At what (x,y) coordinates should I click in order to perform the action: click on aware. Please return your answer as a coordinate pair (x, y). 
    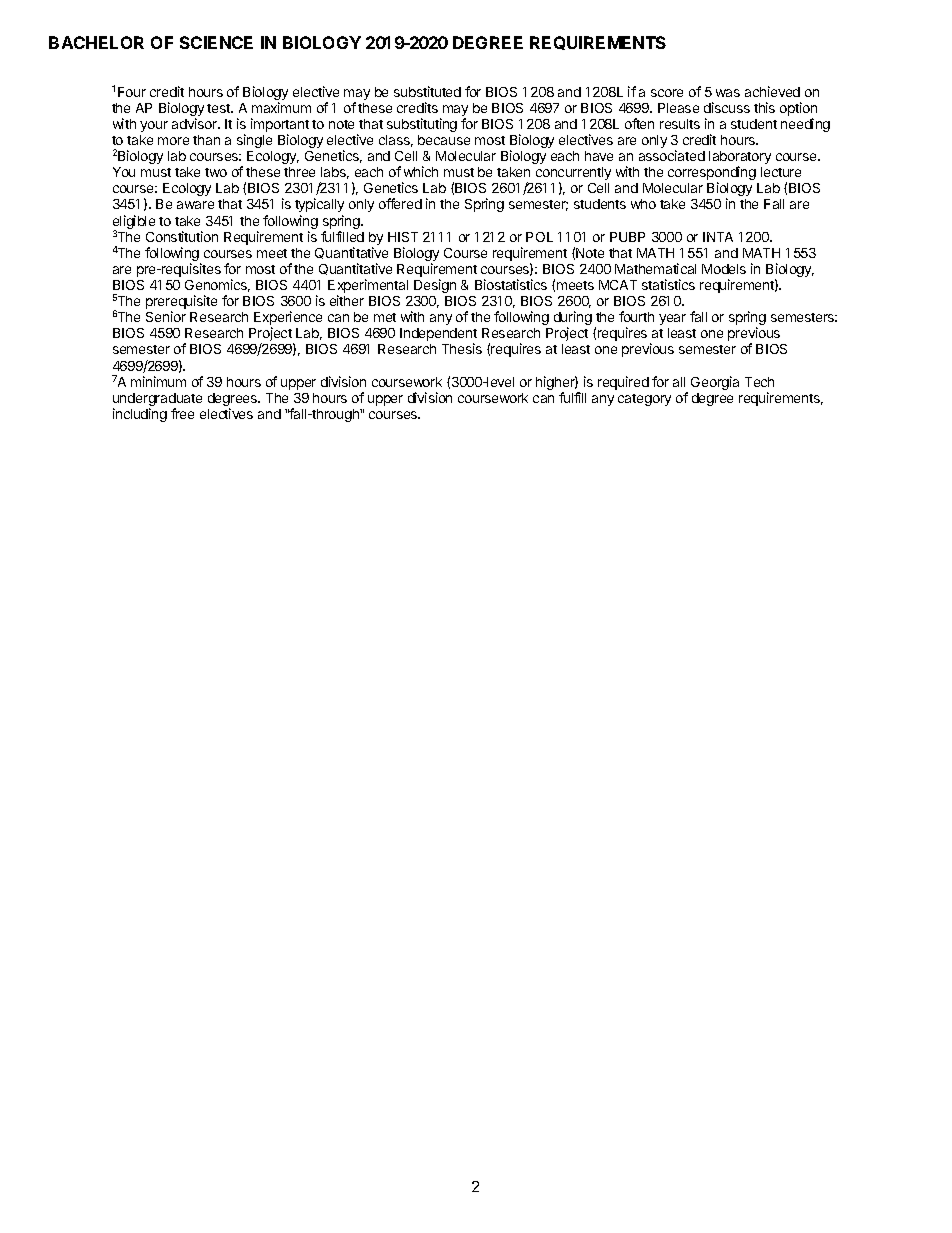
    Looking at the image, I should click on (195, 205).
